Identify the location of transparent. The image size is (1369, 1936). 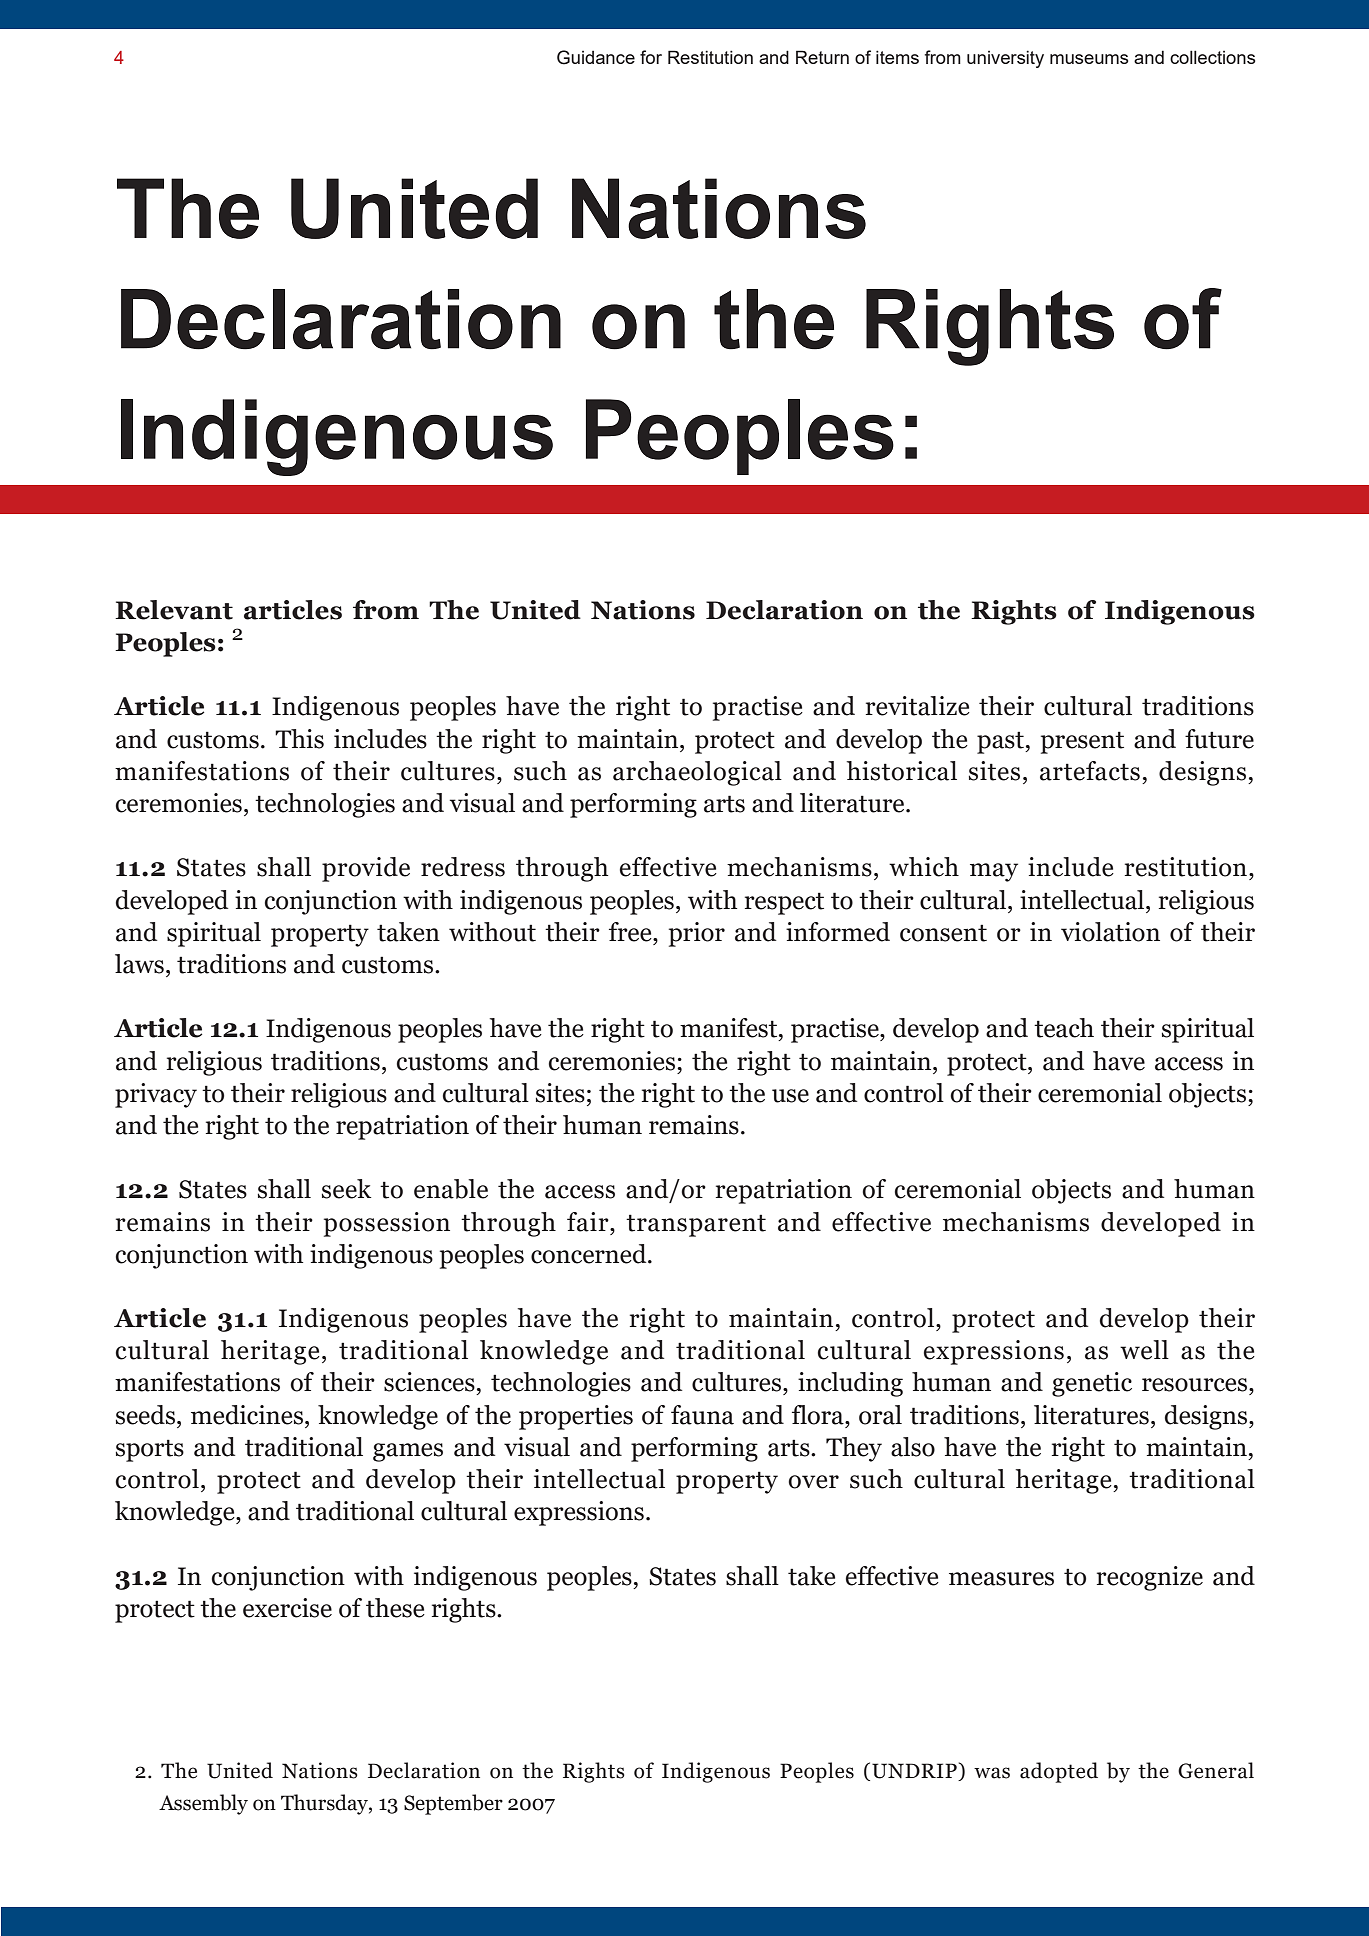
(696, 1225).
